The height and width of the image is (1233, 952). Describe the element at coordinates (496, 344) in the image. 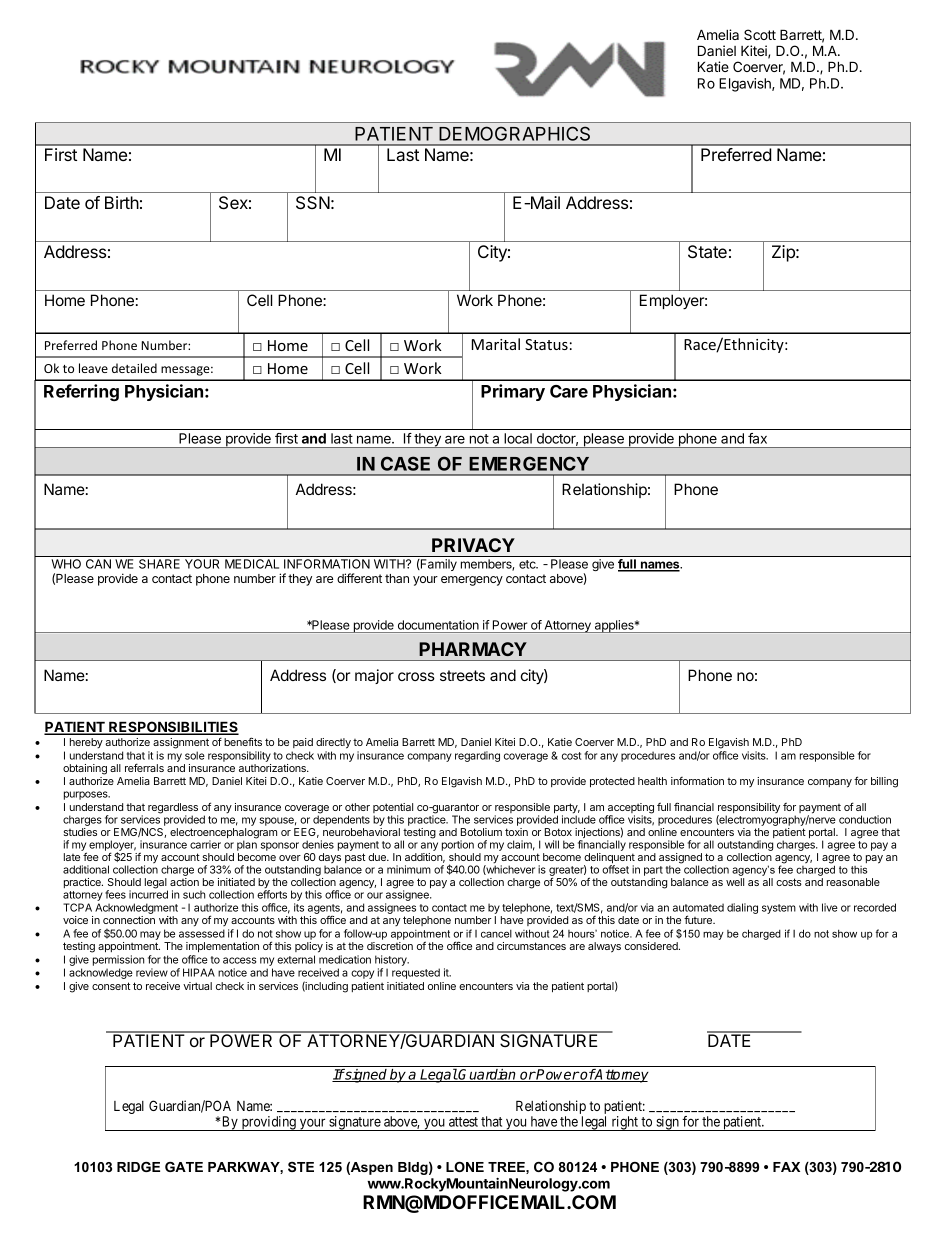

I see `Marital` at that location.
